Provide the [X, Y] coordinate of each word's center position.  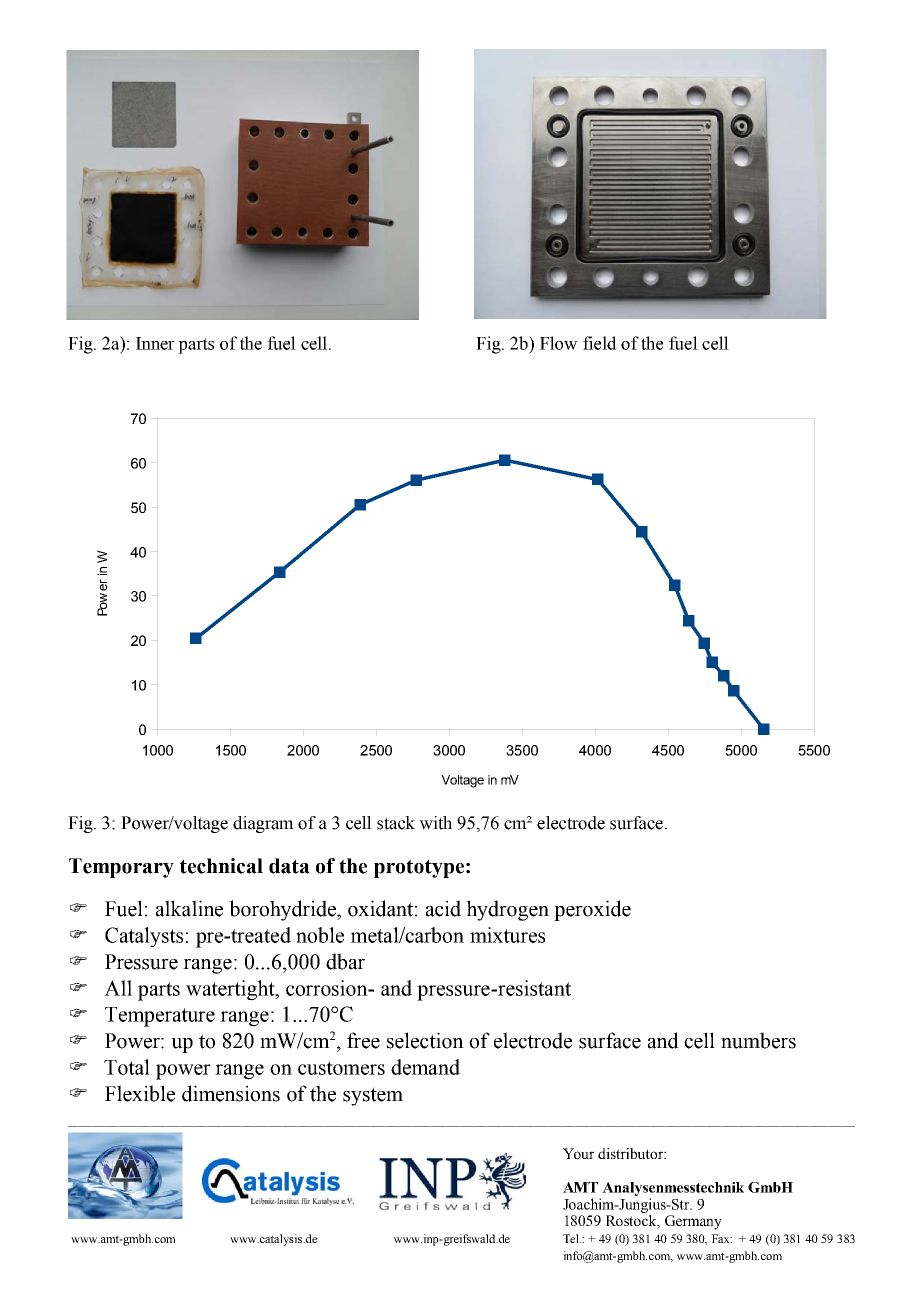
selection [425, 1040]
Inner [155, 343]
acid [443, 908]
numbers [758, 1040]
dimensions [231, 1093]
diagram [263, 824]
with [435, 823]
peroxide [592, 910]
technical [221, 866]
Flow [559, 343]
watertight [231, 990]
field [600, 343]
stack [396, 823]
